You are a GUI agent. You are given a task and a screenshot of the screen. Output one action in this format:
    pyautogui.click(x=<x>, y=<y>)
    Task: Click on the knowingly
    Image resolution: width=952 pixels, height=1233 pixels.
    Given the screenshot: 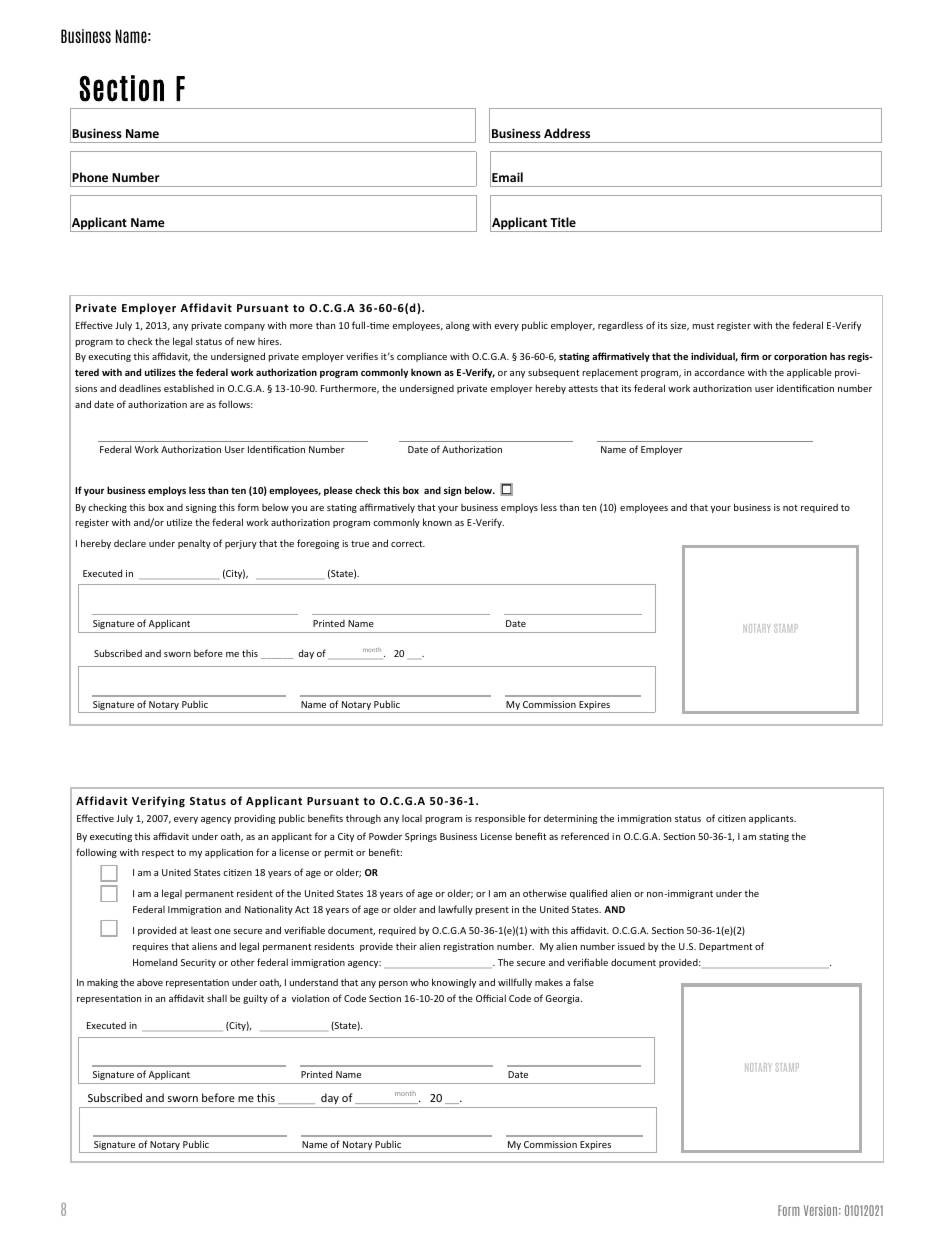 What is the action you would take?
    pyautogui.click(x=454, y=983)
